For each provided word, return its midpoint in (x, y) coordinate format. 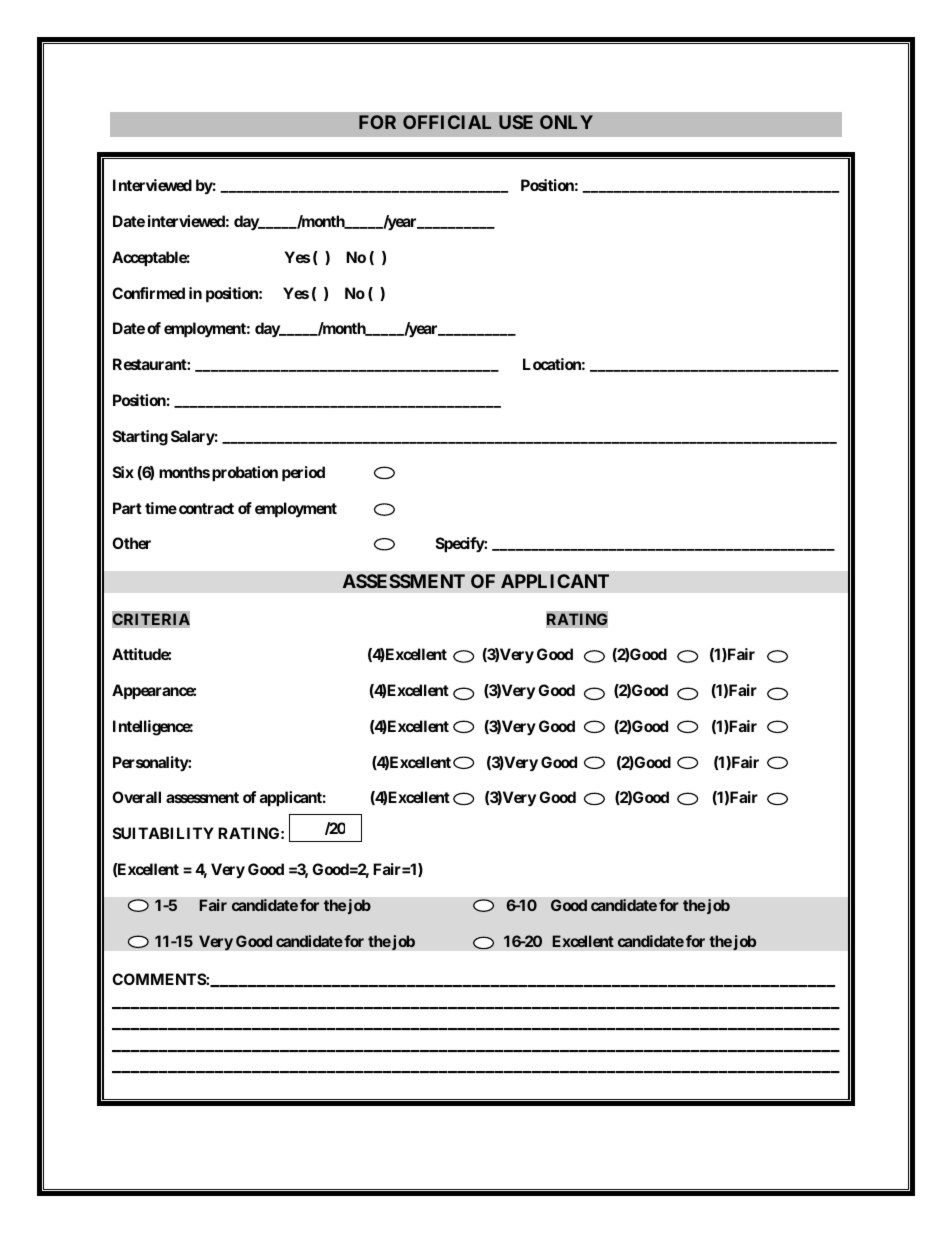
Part (127, 508)
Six (123, 472)
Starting (140, 438)
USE (516, 122)
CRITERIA (151, 620)
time (161, 508)
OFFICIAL (447, 122)
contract (206, 508)
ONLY (566, 122)
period (303, 473)
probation (245, 473)
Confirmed (148, 293)
